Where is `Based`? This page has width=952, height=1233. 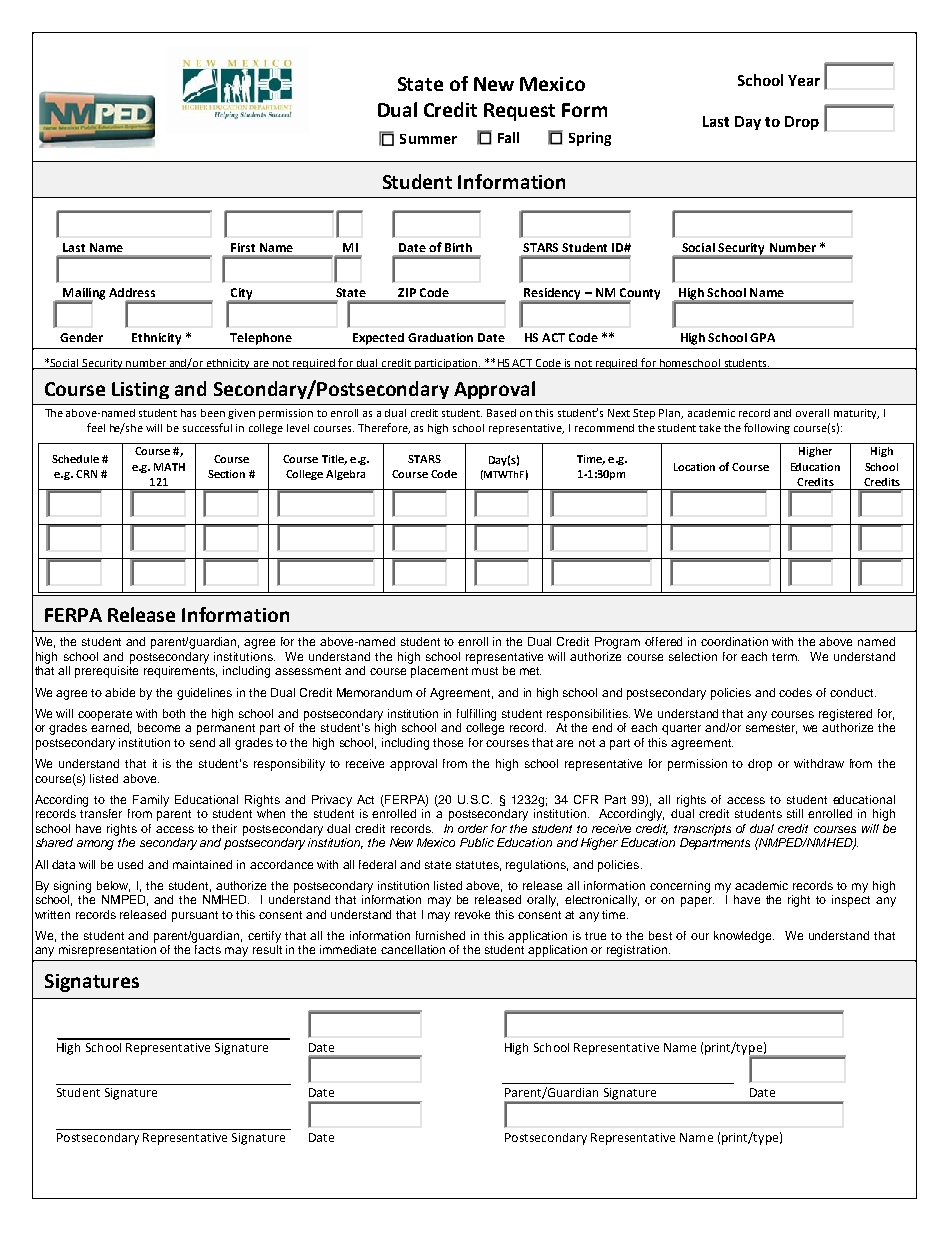
Based is located at coordinates (501, 413).
